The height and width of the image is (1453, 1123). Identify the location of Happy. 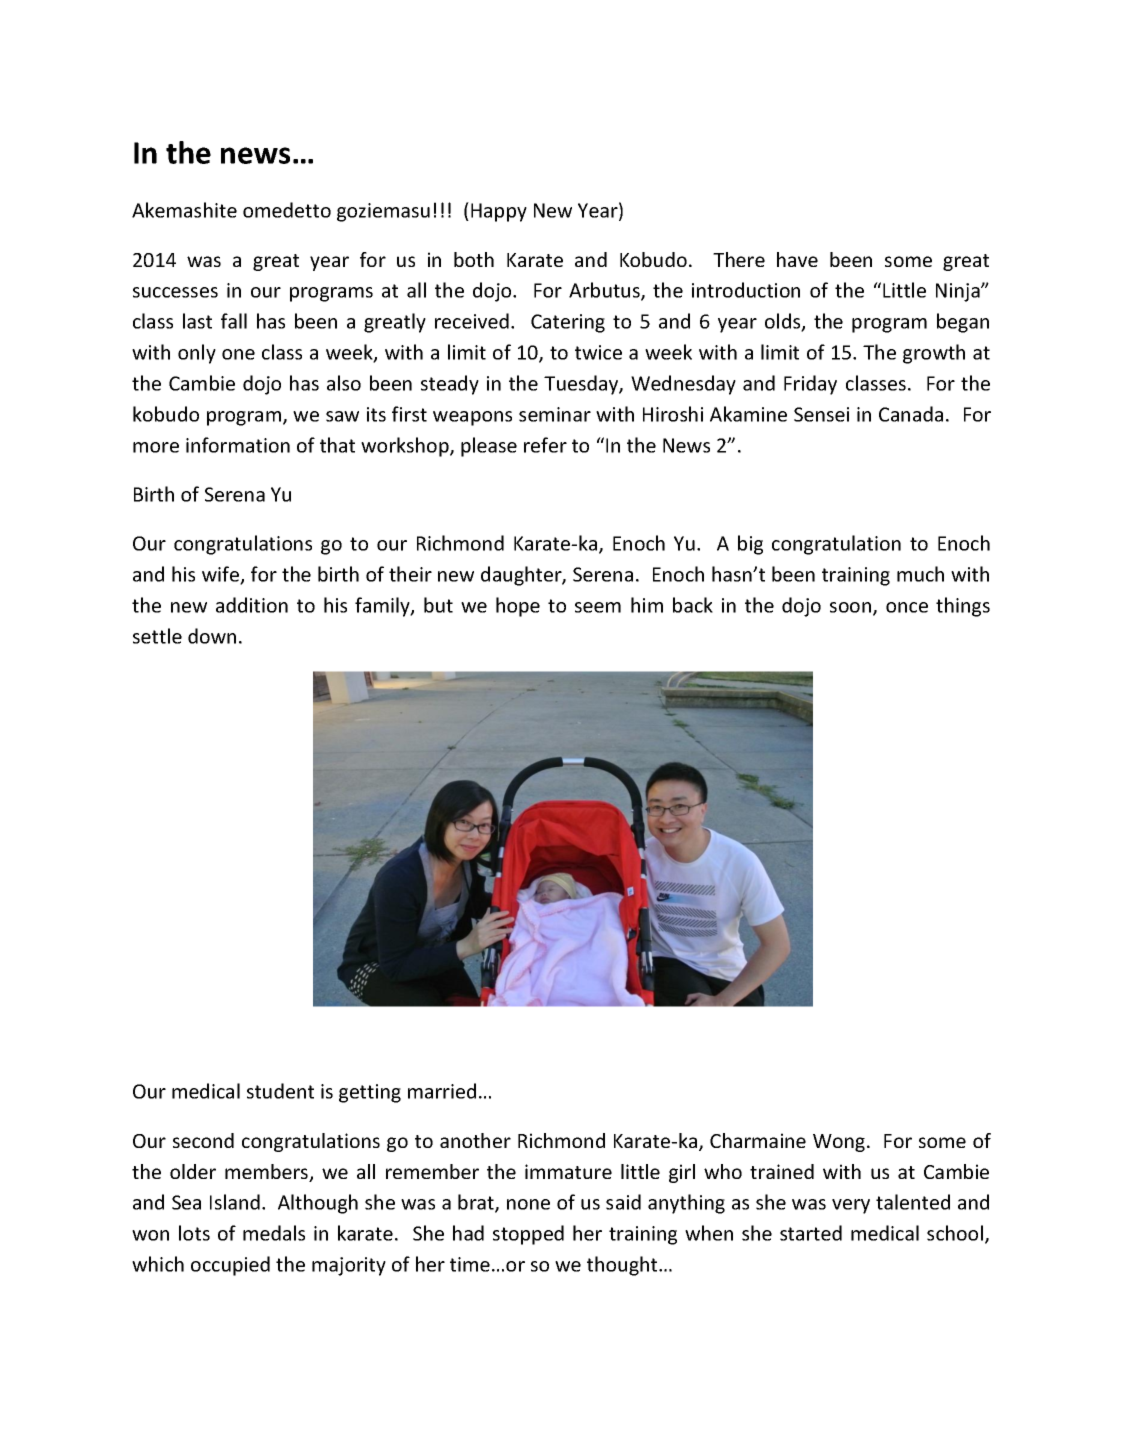
(499, 212).
